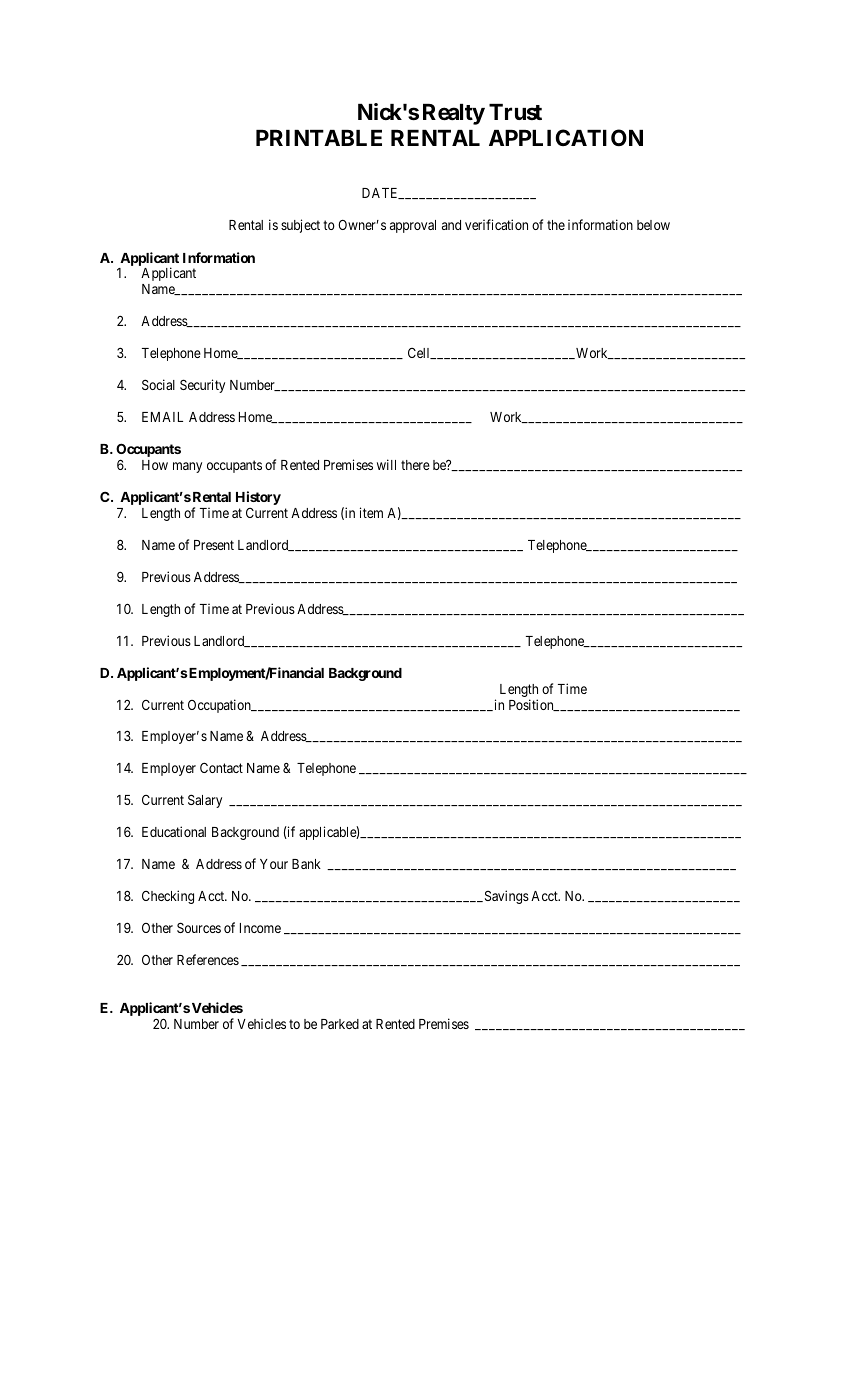 The height and width of the page is (1400, 849). What do you see at coordinates (260, 928) in the page?
I see `Income` at bounding box center [260, 928].
